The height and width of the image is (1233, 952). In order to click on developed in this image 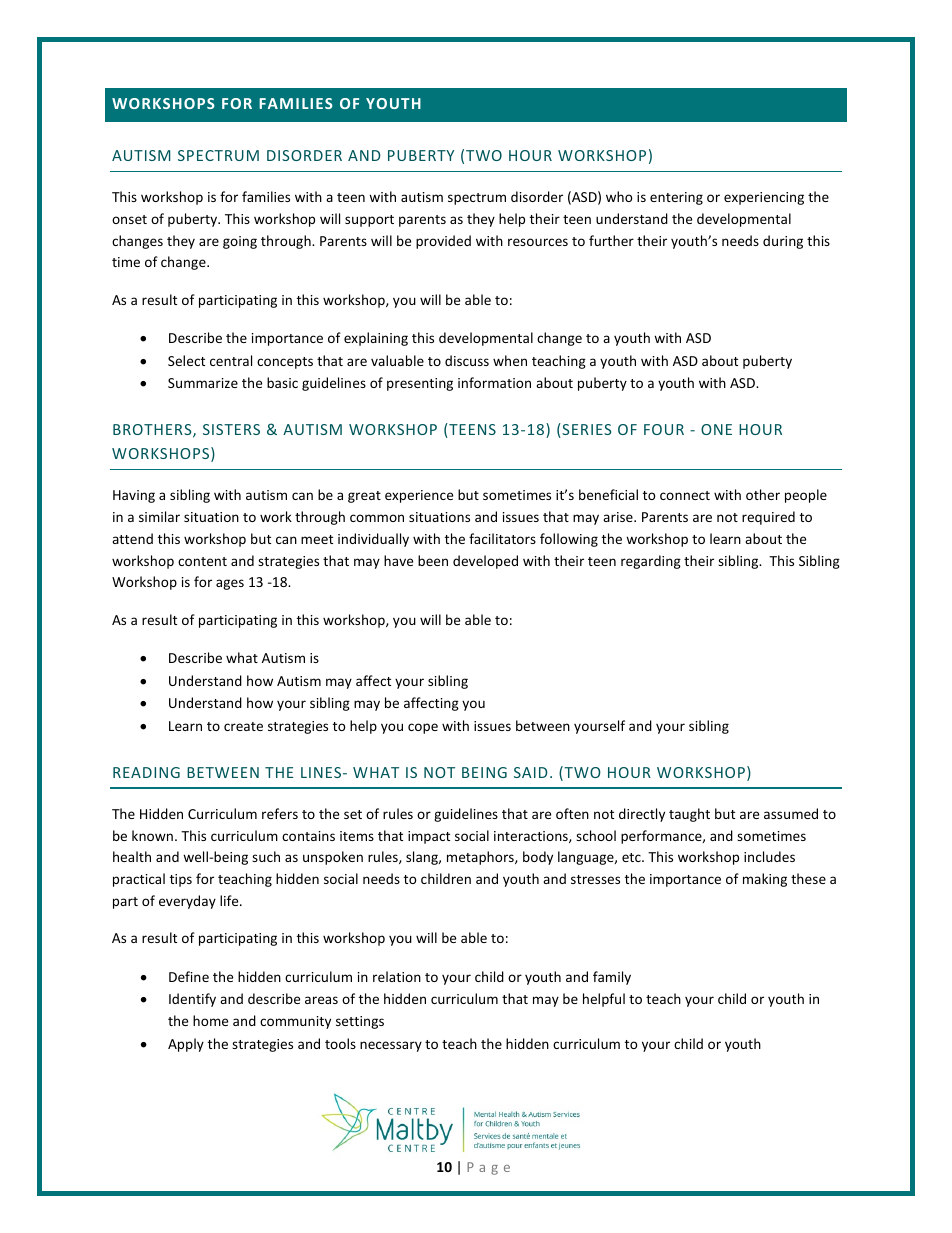, I will do `click(485, 562)`.
